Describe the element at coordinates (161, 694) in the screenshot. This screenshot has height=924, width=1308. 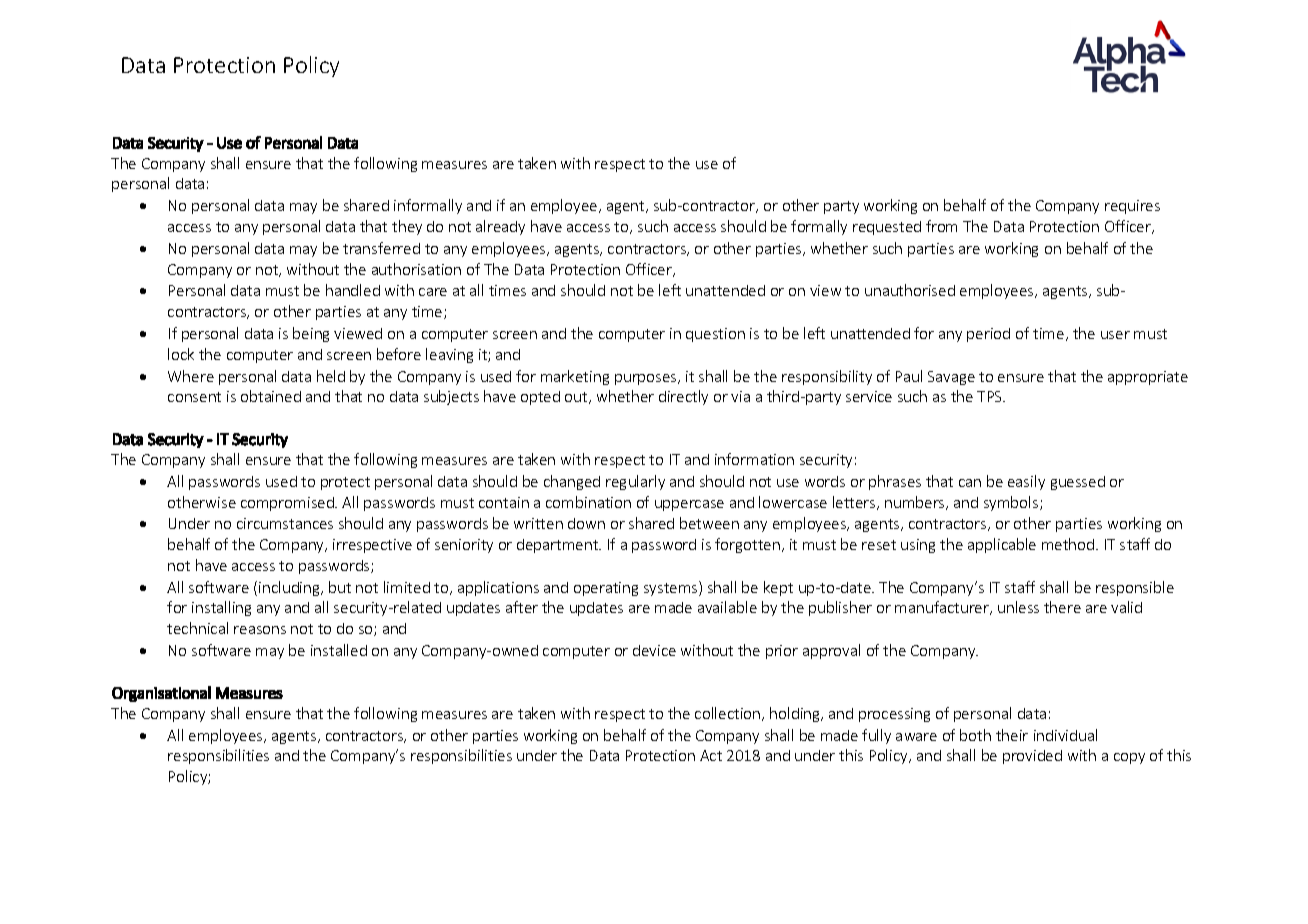
I see `Organisational` at that location.
